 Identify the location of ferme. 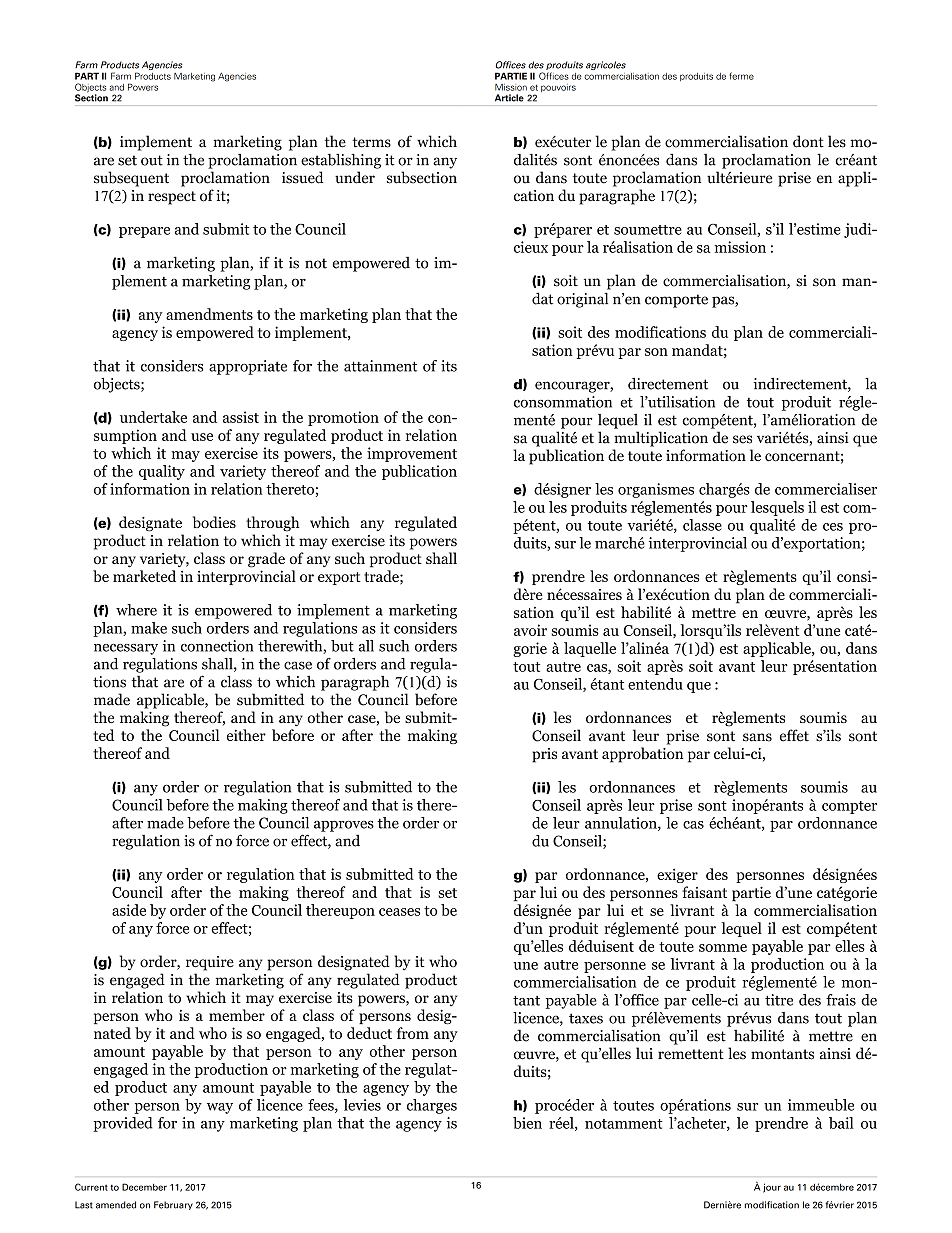
(741, 76).
